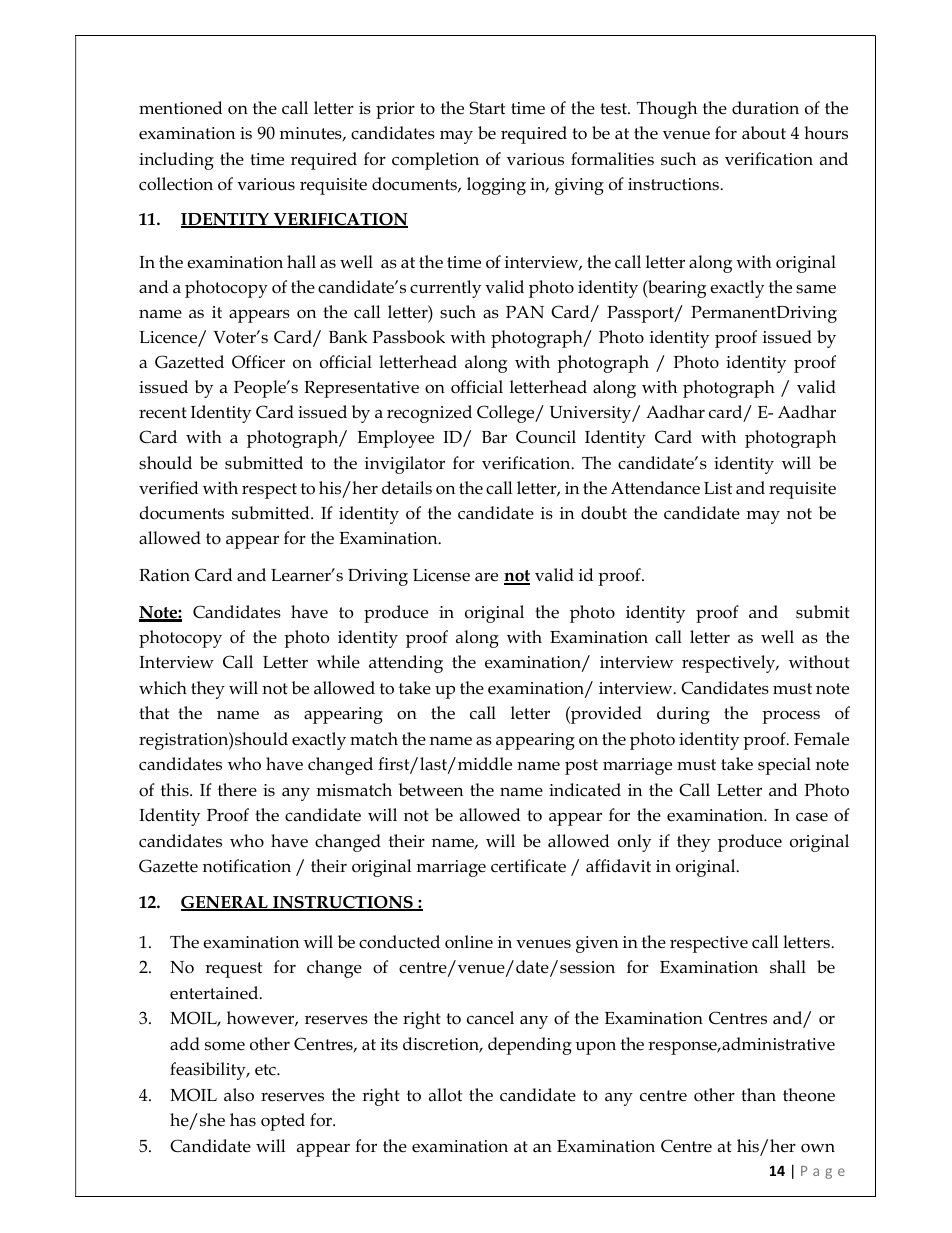 This page has height=1233, width=952. I want to click on including, so click(176, 161).
